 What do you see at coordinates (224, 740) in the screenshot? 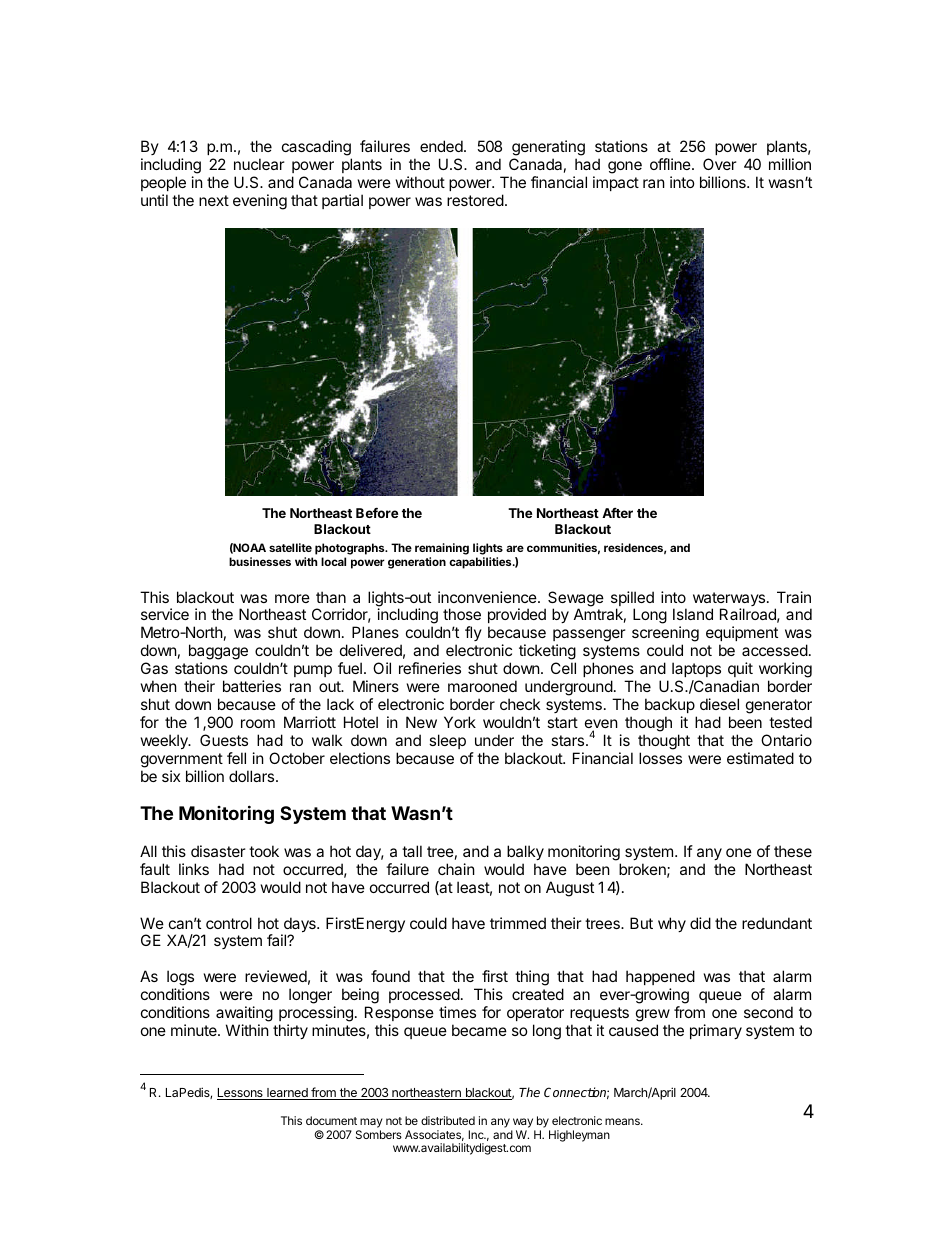
I see `Guests` at bounding box center [224, 740].
